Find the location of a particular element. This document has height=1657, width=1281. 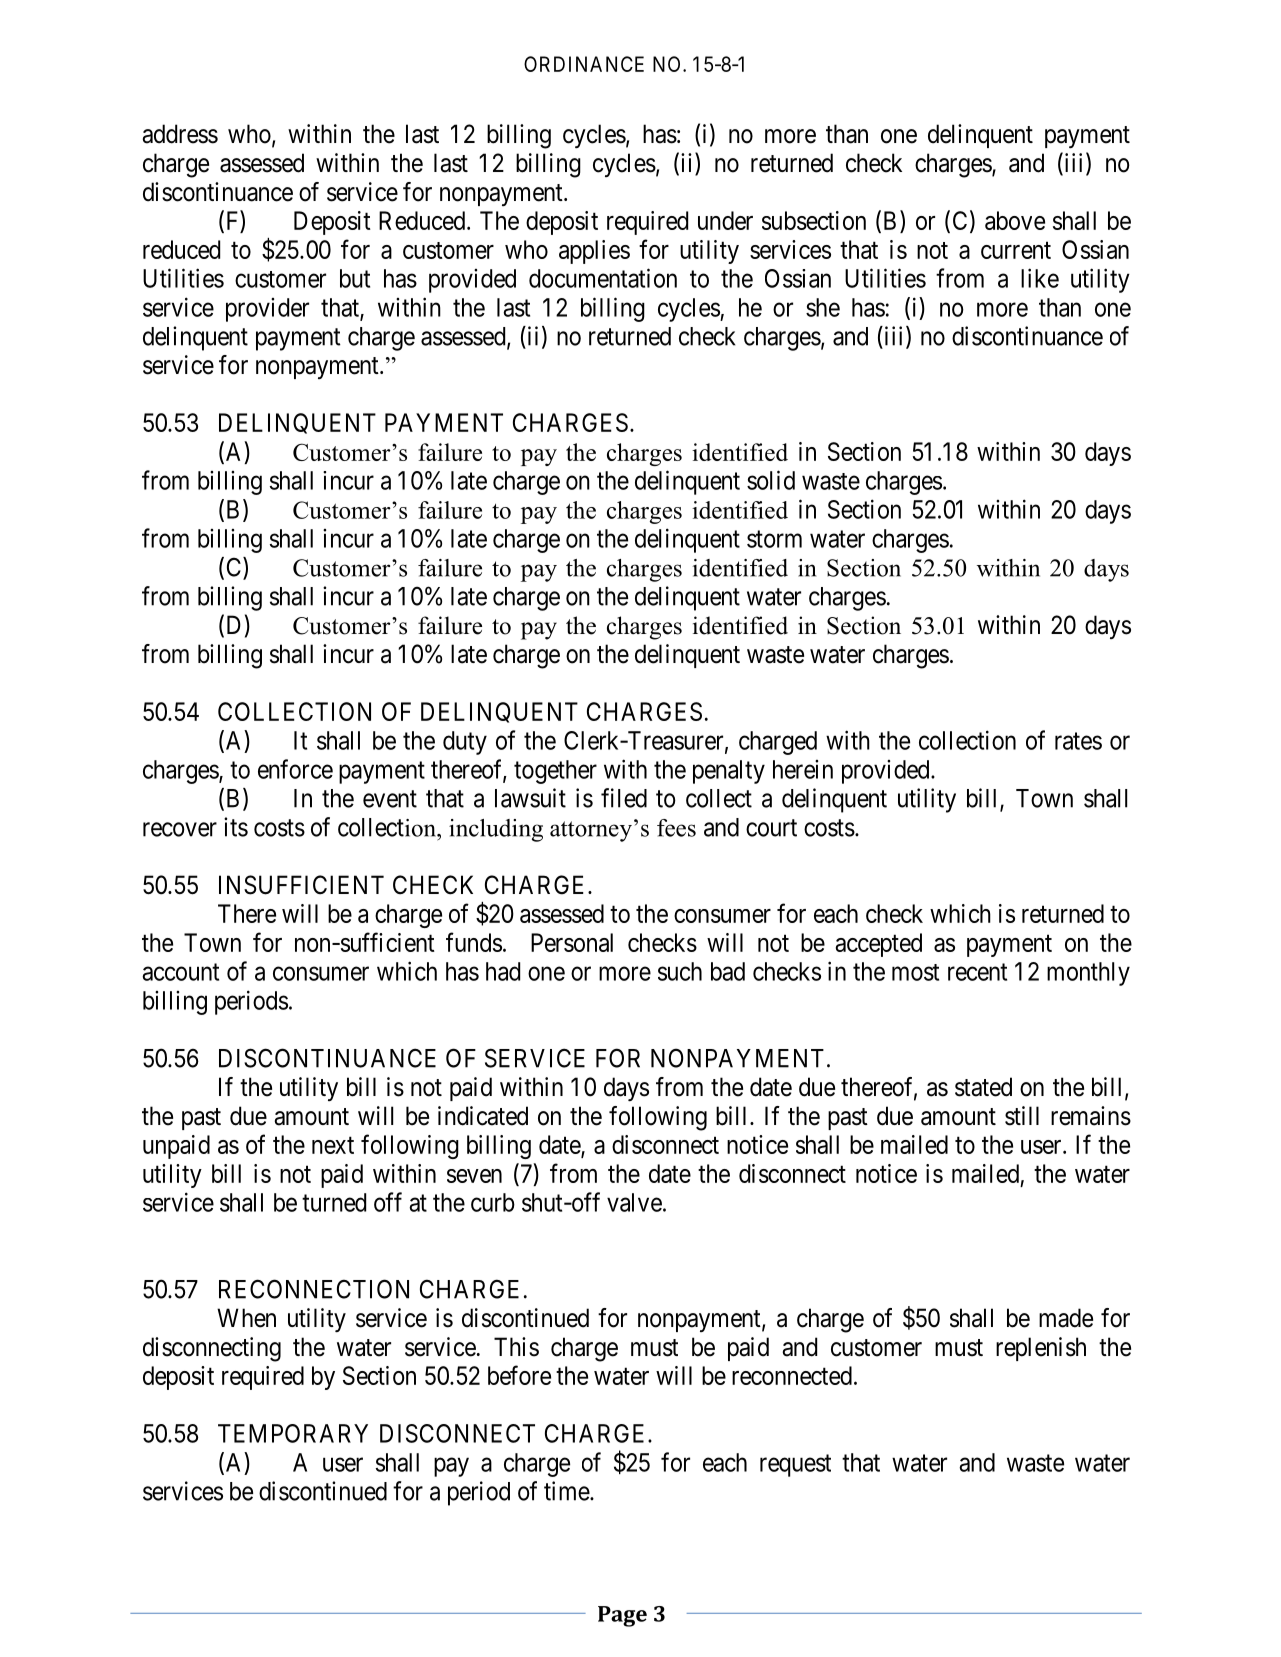

ORDINANCE is located at coordinates (584, 64).
